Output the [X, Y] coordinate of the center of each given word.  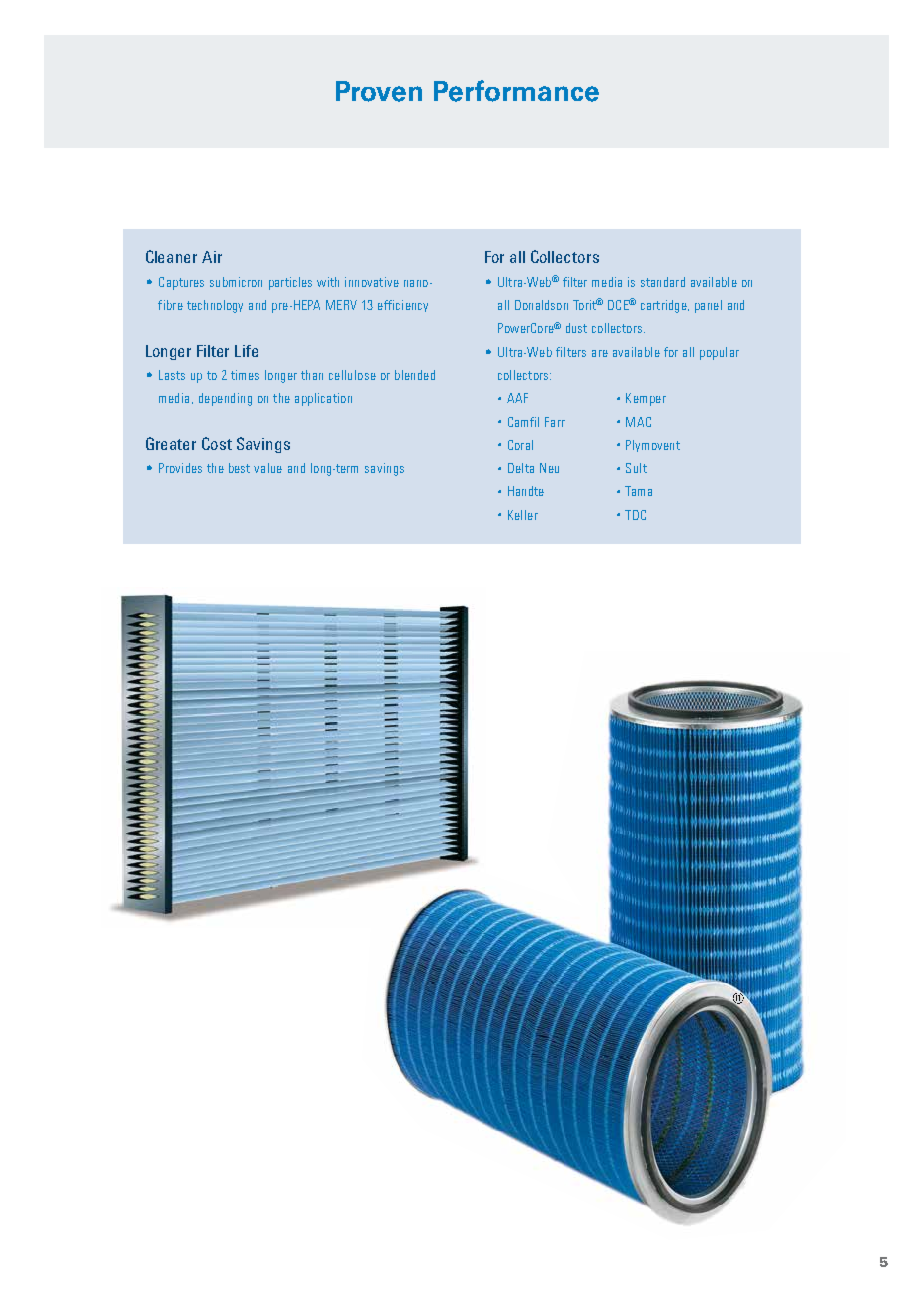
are [600, 353]
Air [212, 257]
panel [708, 306]
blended [415, 375]
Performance [516, 91]
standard [663, 282]
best [239, 468]
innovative [372, 282]
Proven [379, 91]
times [245, 375]
